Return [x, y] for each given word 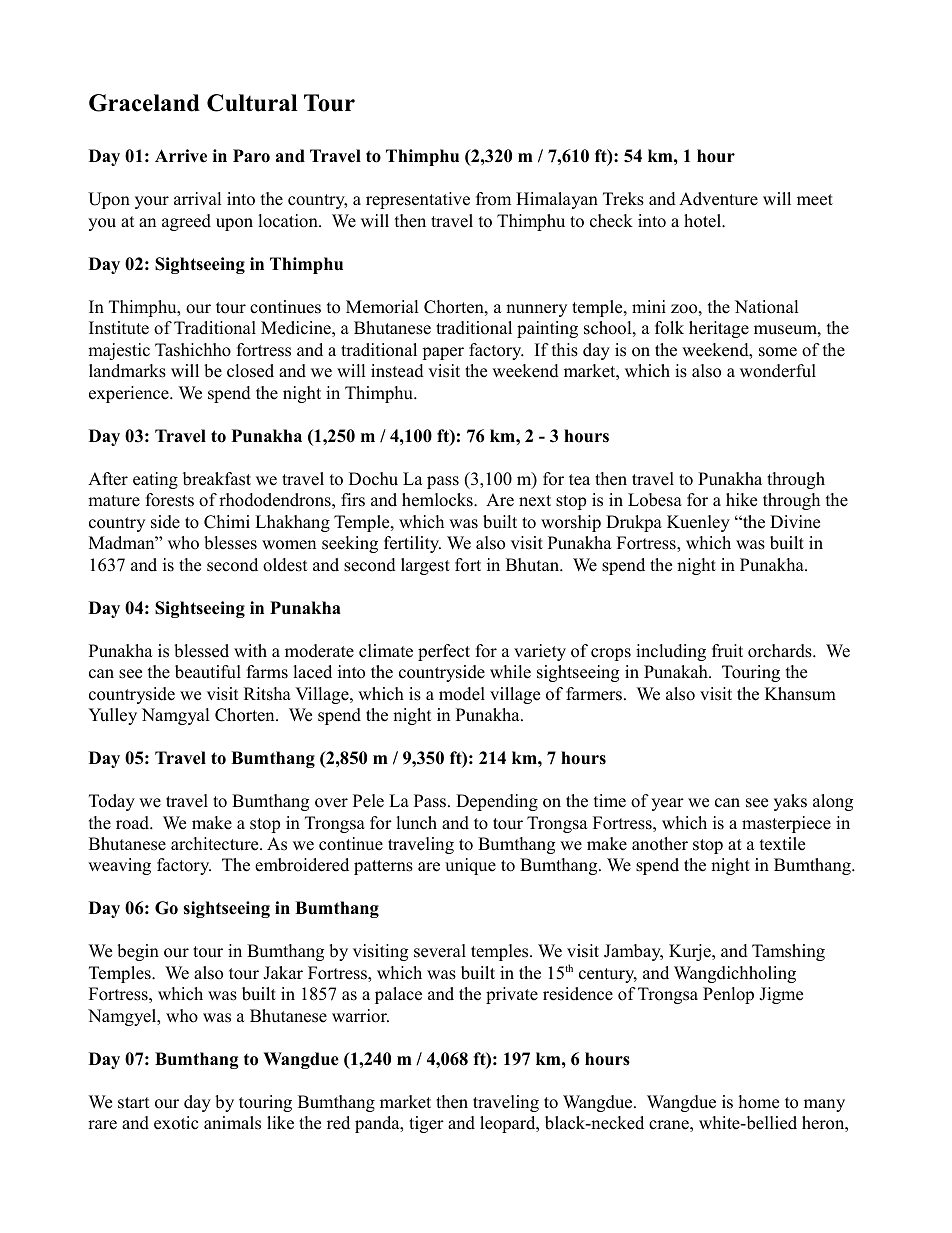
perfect [444, 652]
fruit [727, 651]
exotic [176, 1123]
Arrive [181, 156]
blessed [201, 651]
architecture [216, 844]
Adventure [718, 199]
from [493, 199]
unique [470, 866]
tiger [426, 1124]
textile [782, 844]
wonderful [778, 371]
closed [250, 371]
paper [443, 353]
